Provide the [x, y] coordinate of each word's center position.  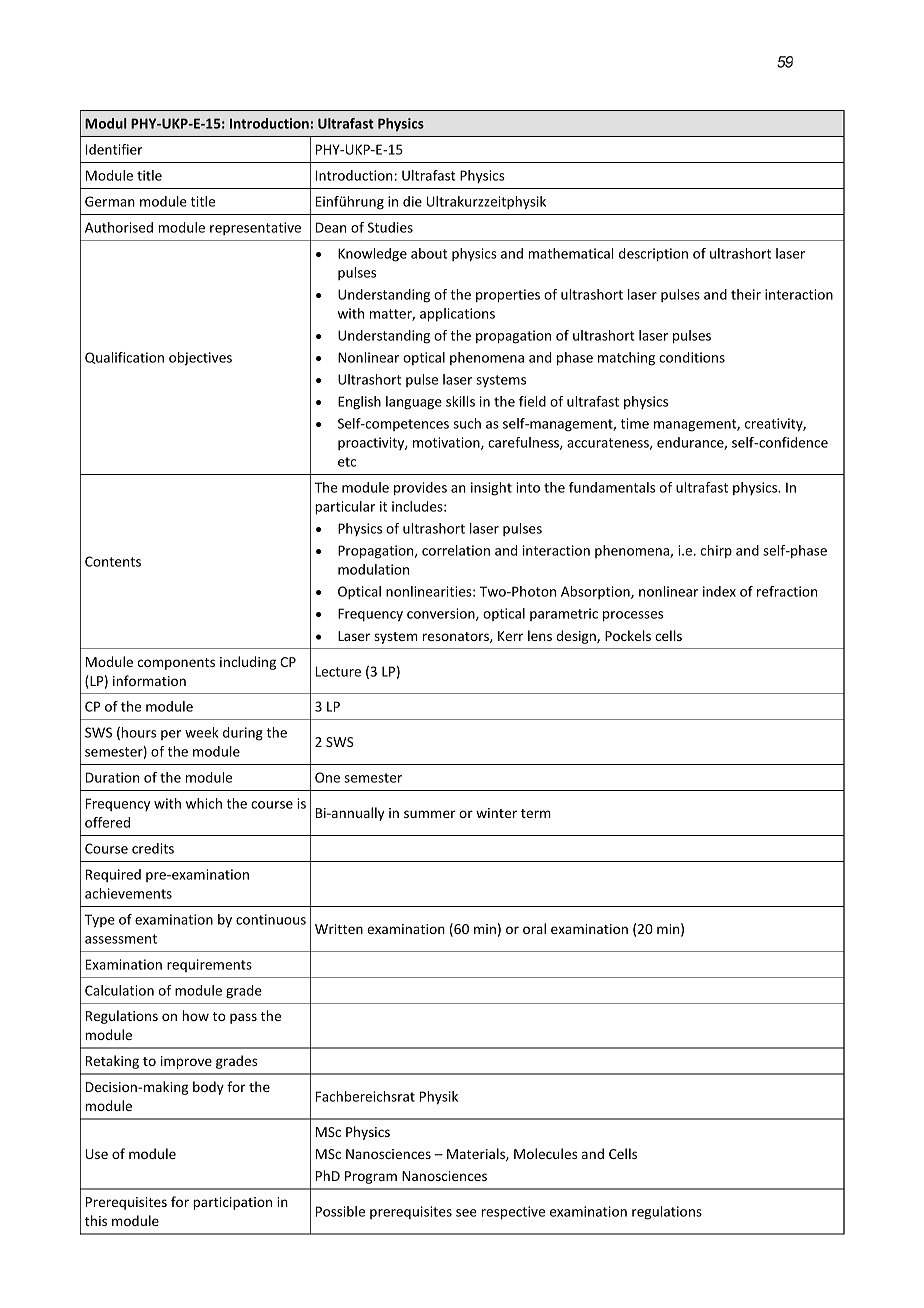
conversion [442, 614]
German [110, 201]
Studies [390, 227]
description [653, 255]
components [176, 664]
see [466, 1213]
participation [232, 1203]
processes [633, 616]
